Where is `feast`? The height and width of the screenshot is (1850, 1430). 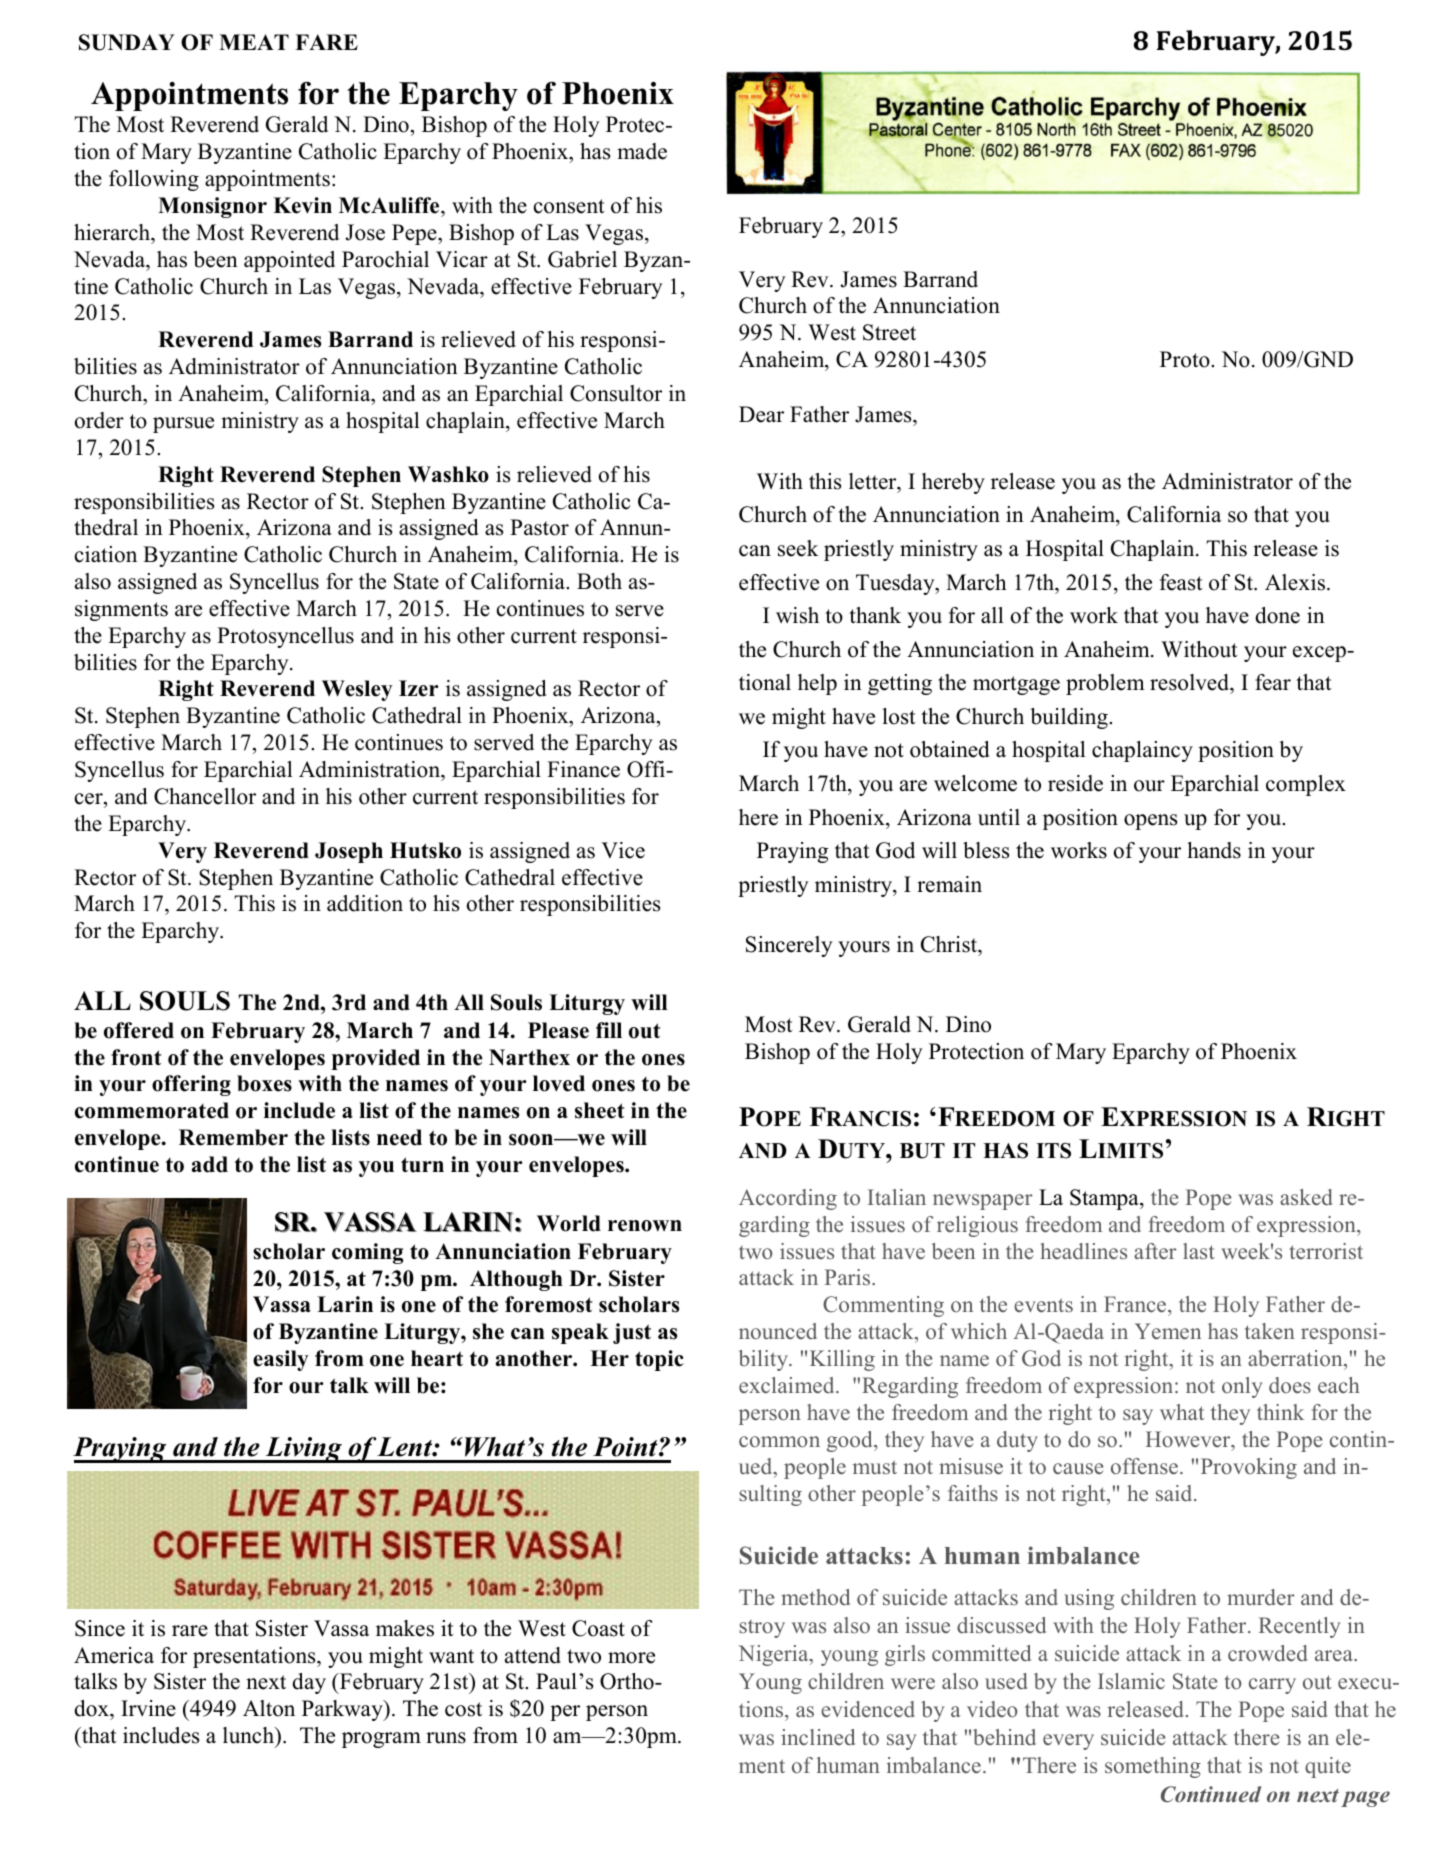
feast is located at coordinates (1181, 582).
